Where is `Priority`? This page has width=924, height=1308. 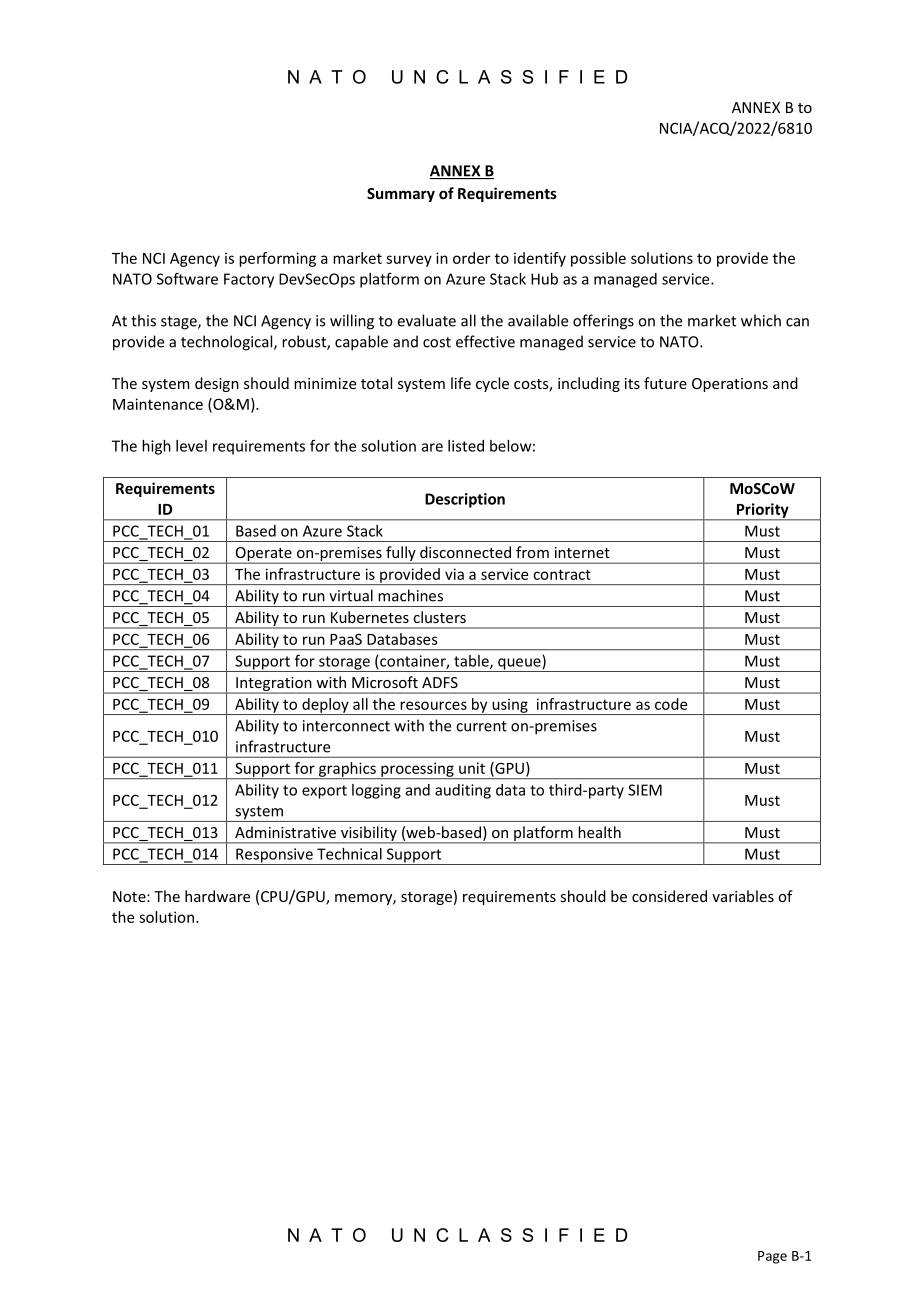 Priority is located at coordinates (762, 511).
